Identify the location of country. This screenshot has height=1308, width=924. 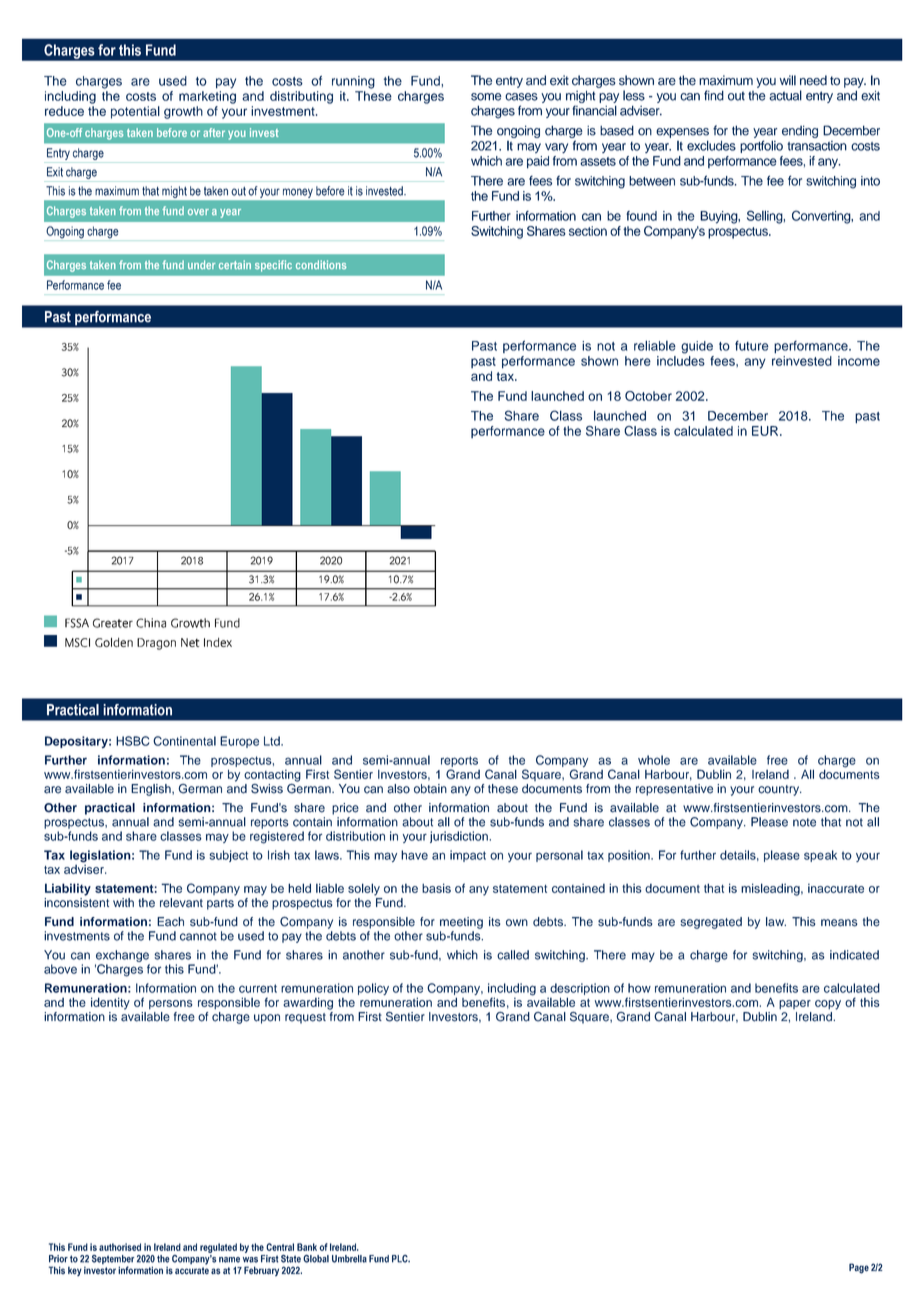
(779, 790).
